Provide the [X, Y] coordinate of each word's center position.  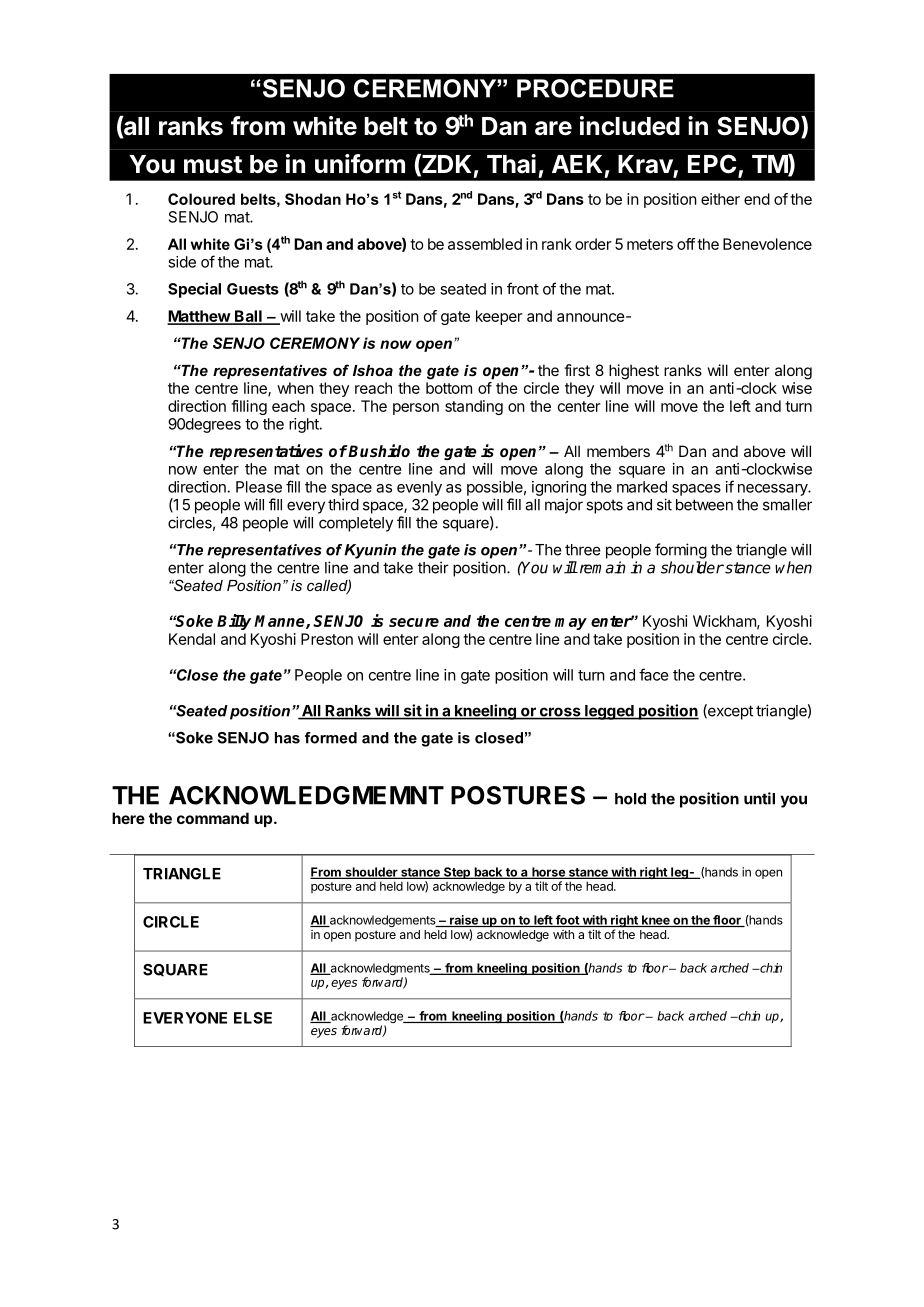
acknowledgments [380, 970]
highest [634, 372]
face [654, 674]
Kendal [192, 639]
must [213, 165]
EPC [712, 164]
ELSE [253, 1018]
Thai [511, 164]
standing [474, 407]
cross [560, 713]
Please [259, 487]
